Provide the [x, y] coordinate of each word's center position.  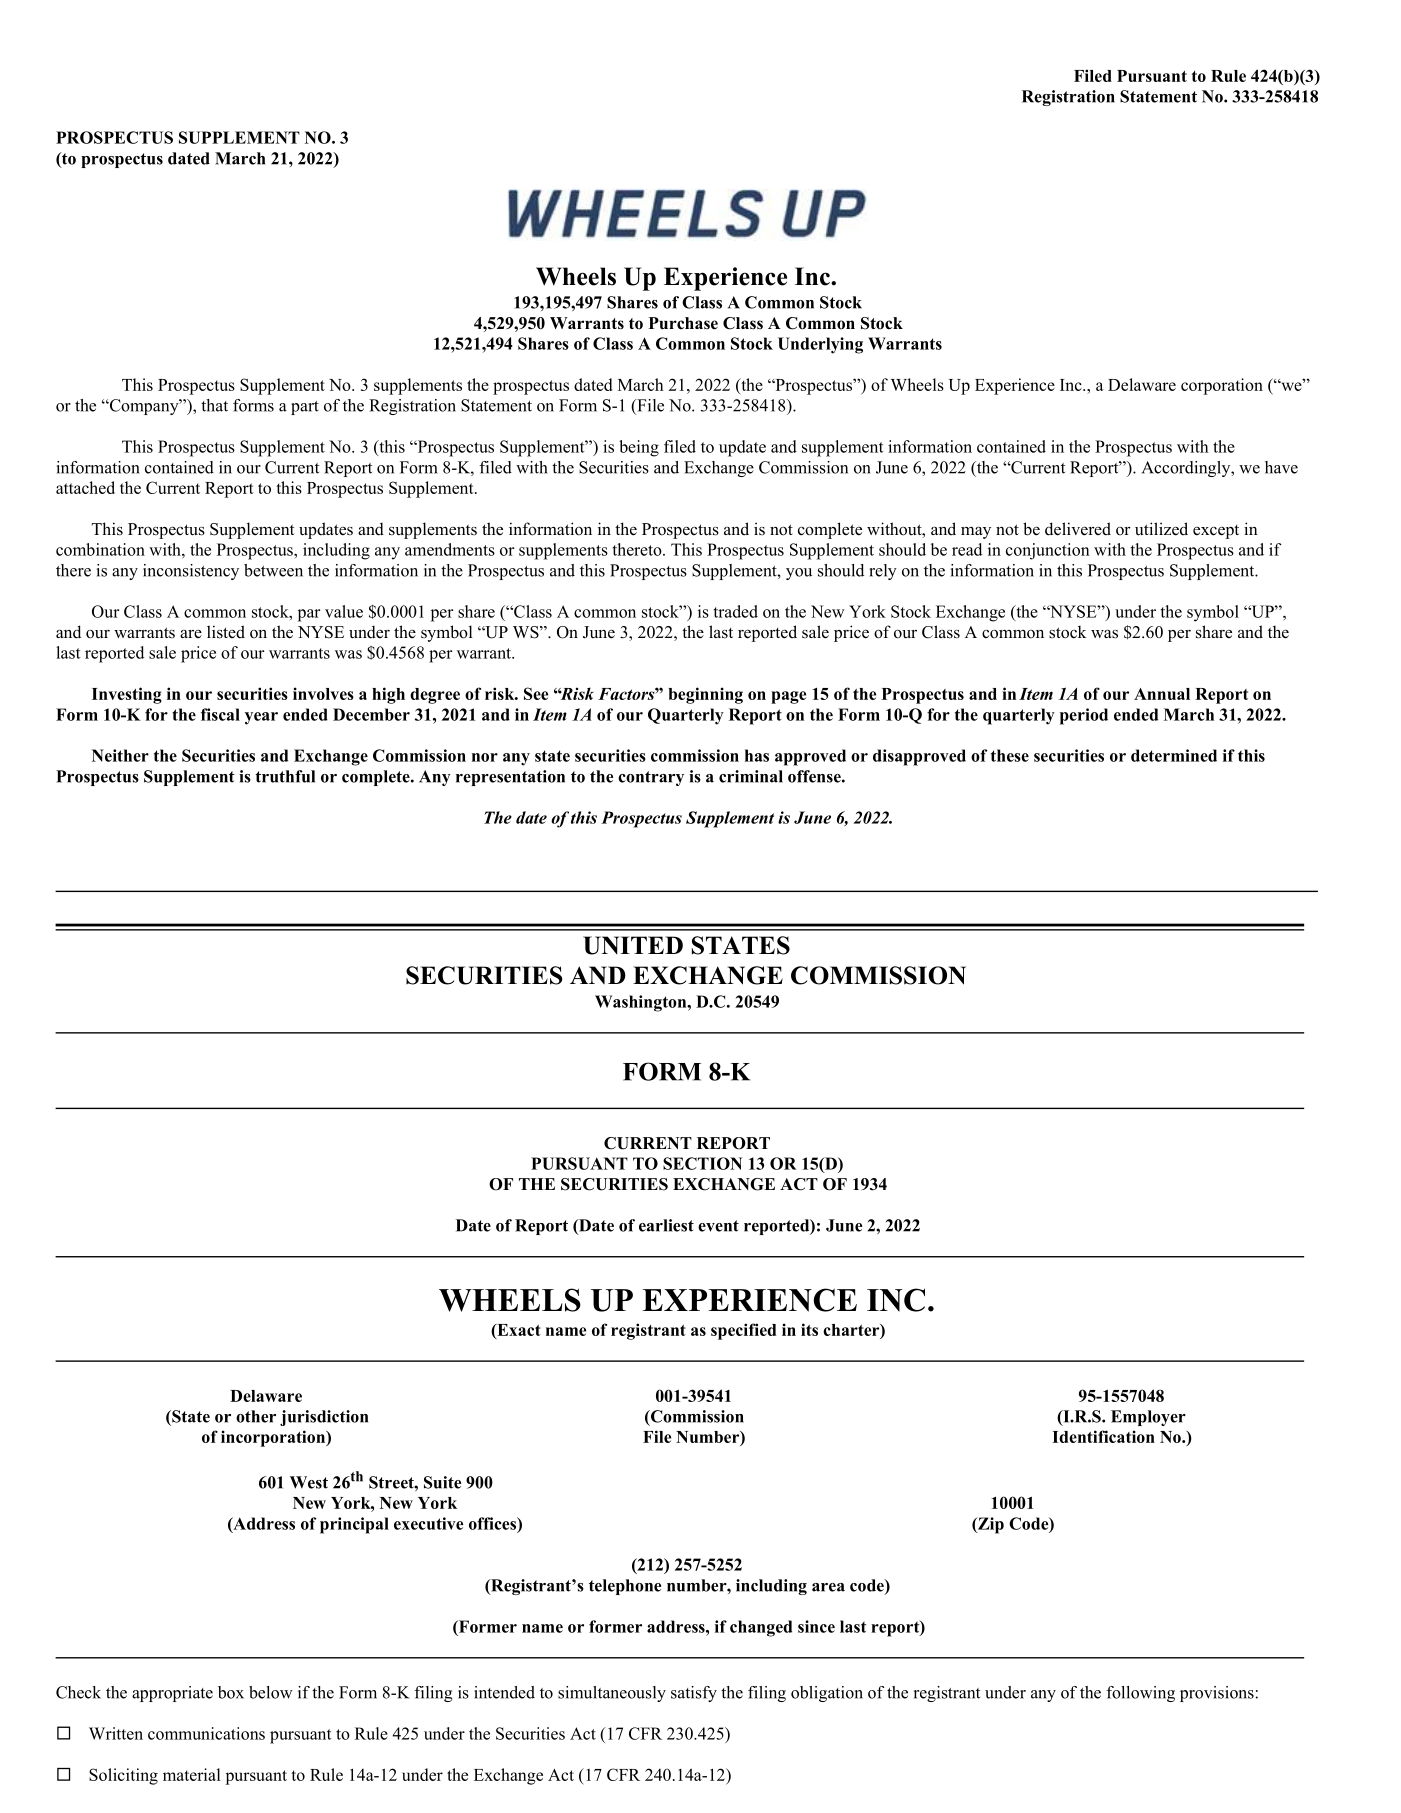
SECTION [702, 1163]
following [1140, 1694]
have [1281, 467]
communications [206, 1733]
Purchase [683, 323]
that [214, 405]
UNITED [633, 945]
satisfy [694, 1694]
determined [1174, 755]
